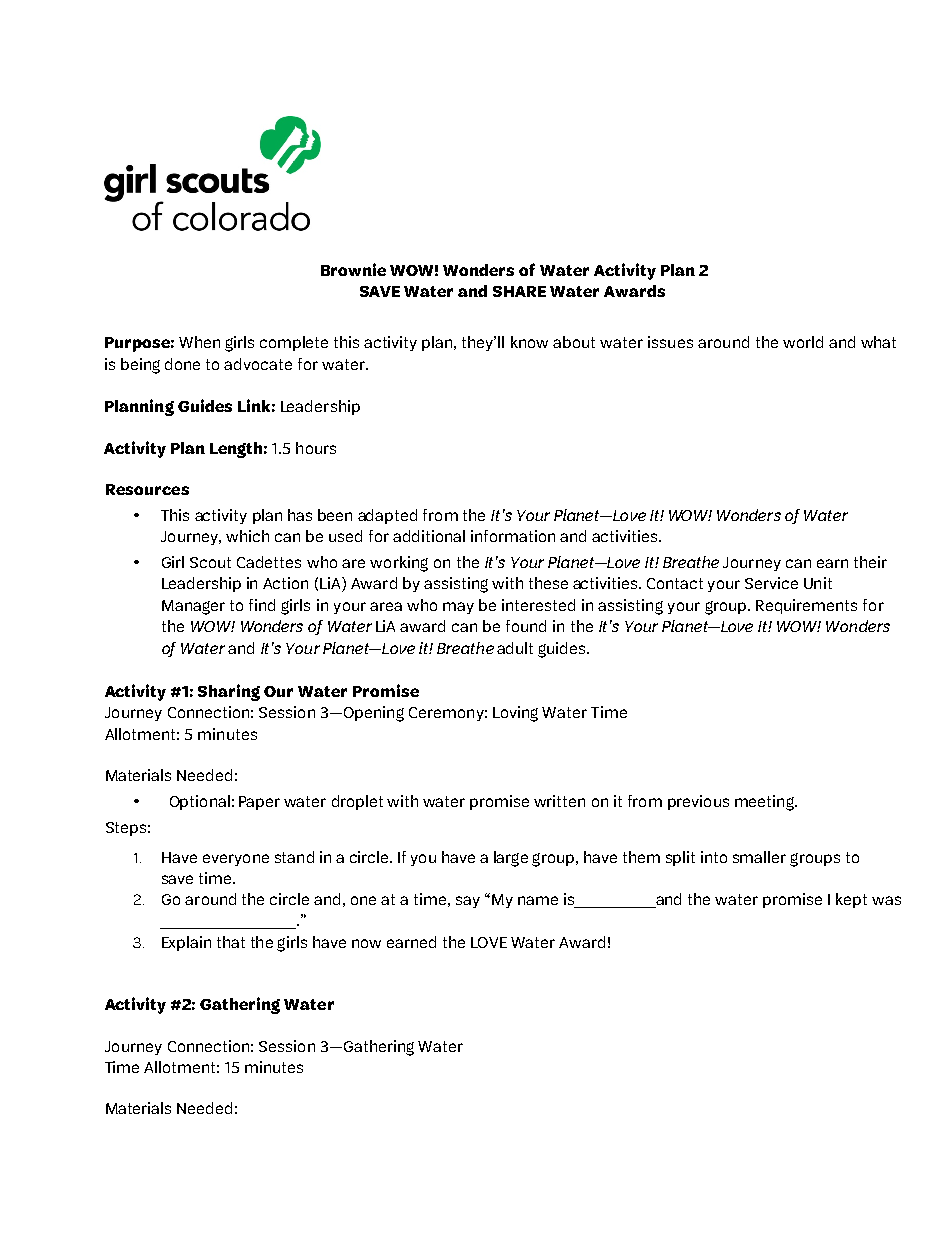 Image resolution: width=952 pixels, height=1233 pixels. What do you see at coordinates (262, 605) in the screenshot?
I see `find` at bounding box center [262, 605].
